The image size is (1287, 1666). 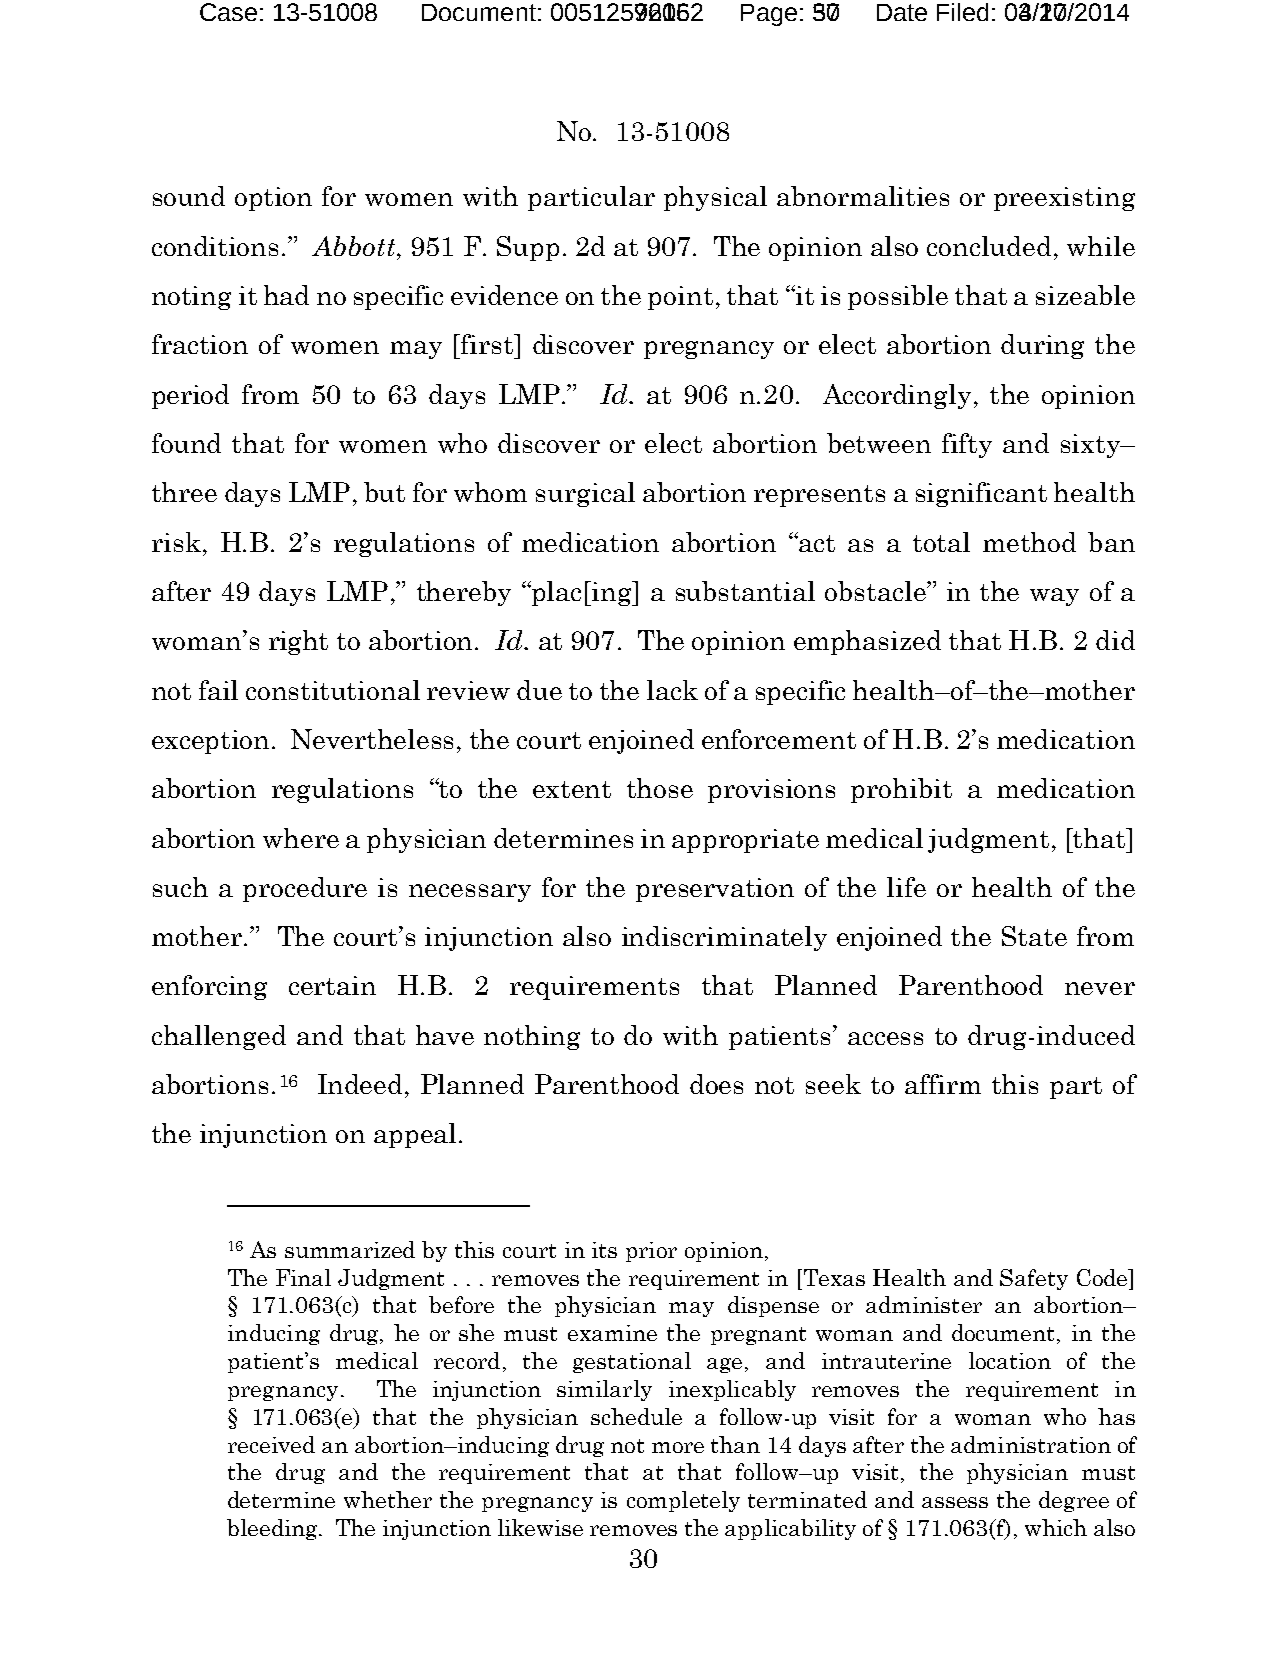 I want to click on completely, so click(x=683, y=1501).
